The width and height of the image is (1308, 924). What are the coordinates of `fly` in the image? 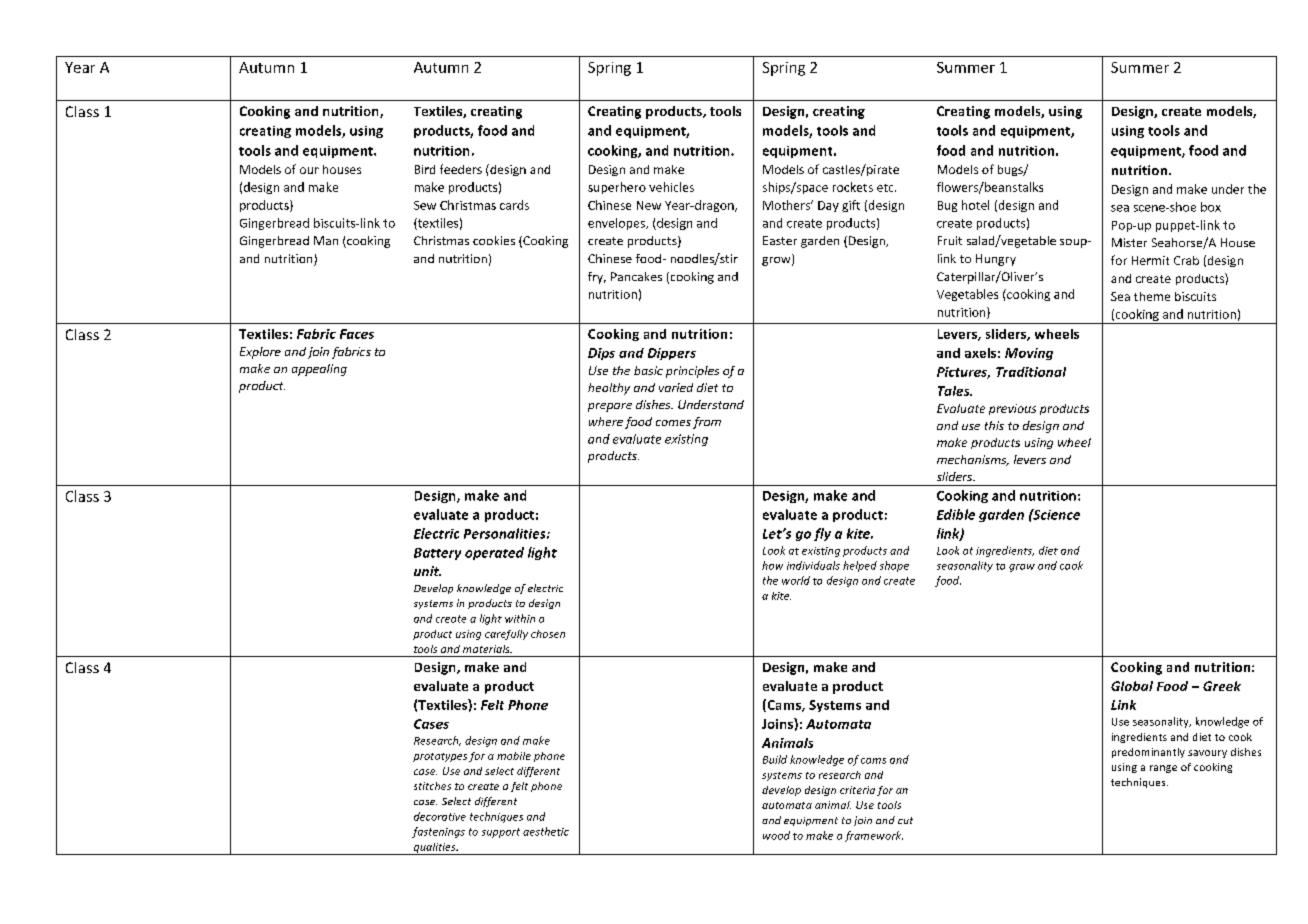 It's located at (822, 534).
